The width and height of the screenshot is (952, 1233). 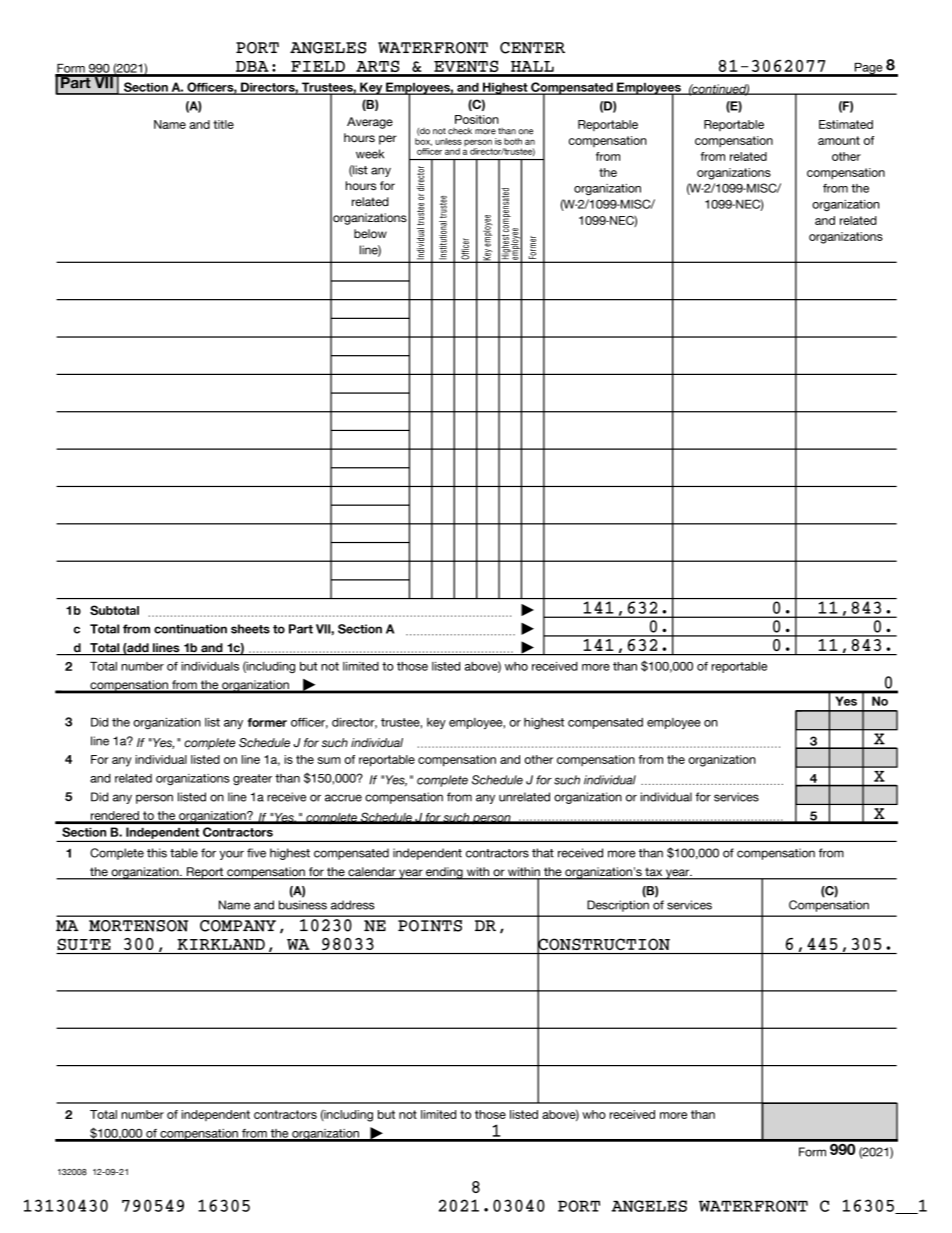 What do you see at coordinates (370, 233) in the screenshot?
I see `below` at bounding box center [370, 233].
